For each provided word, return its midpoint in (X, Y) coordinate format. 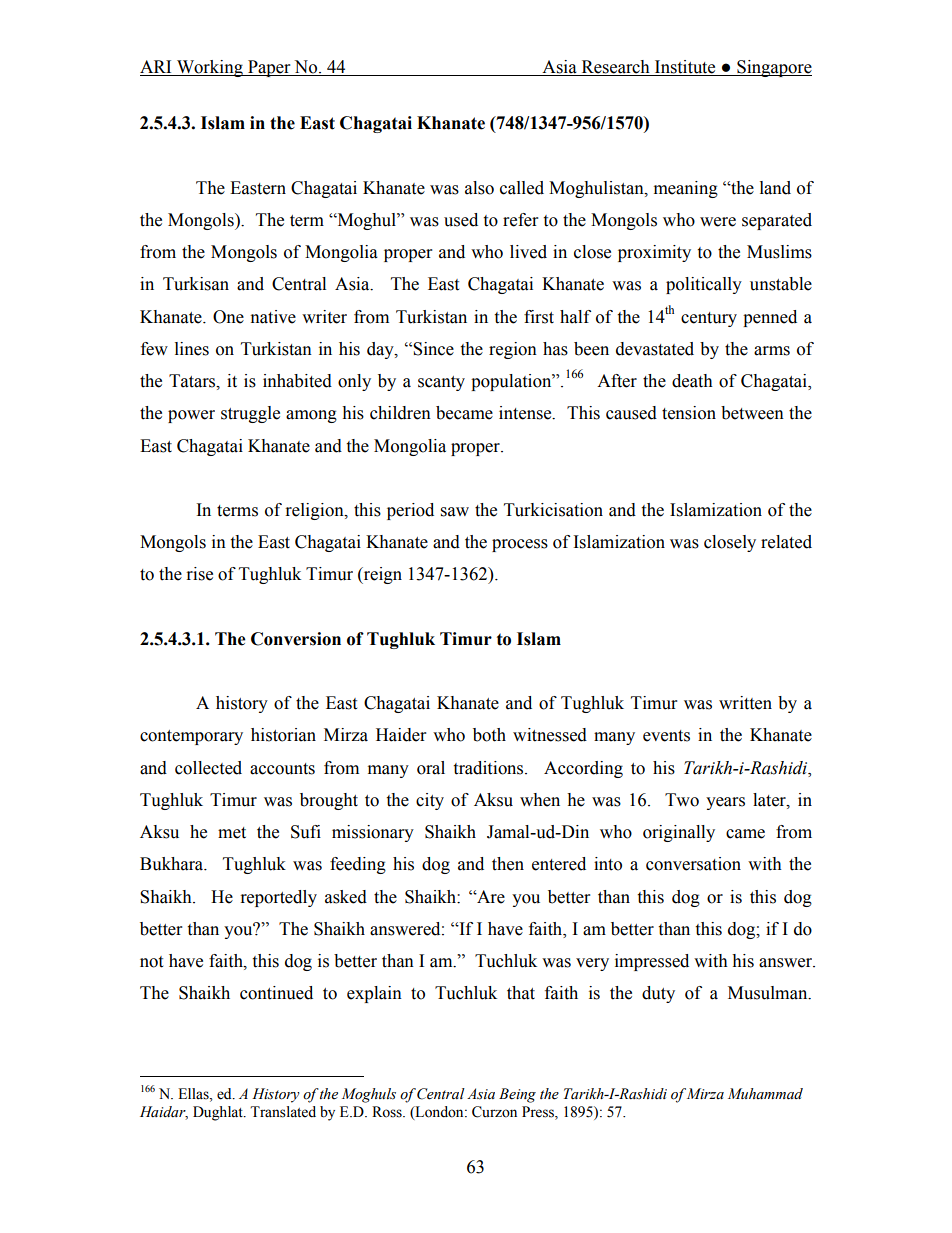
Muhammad (765, 1094)
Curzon (494, 1112)
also (479, 188)
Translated (283, 1112)
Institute (685, 68)
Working (210, 68)
